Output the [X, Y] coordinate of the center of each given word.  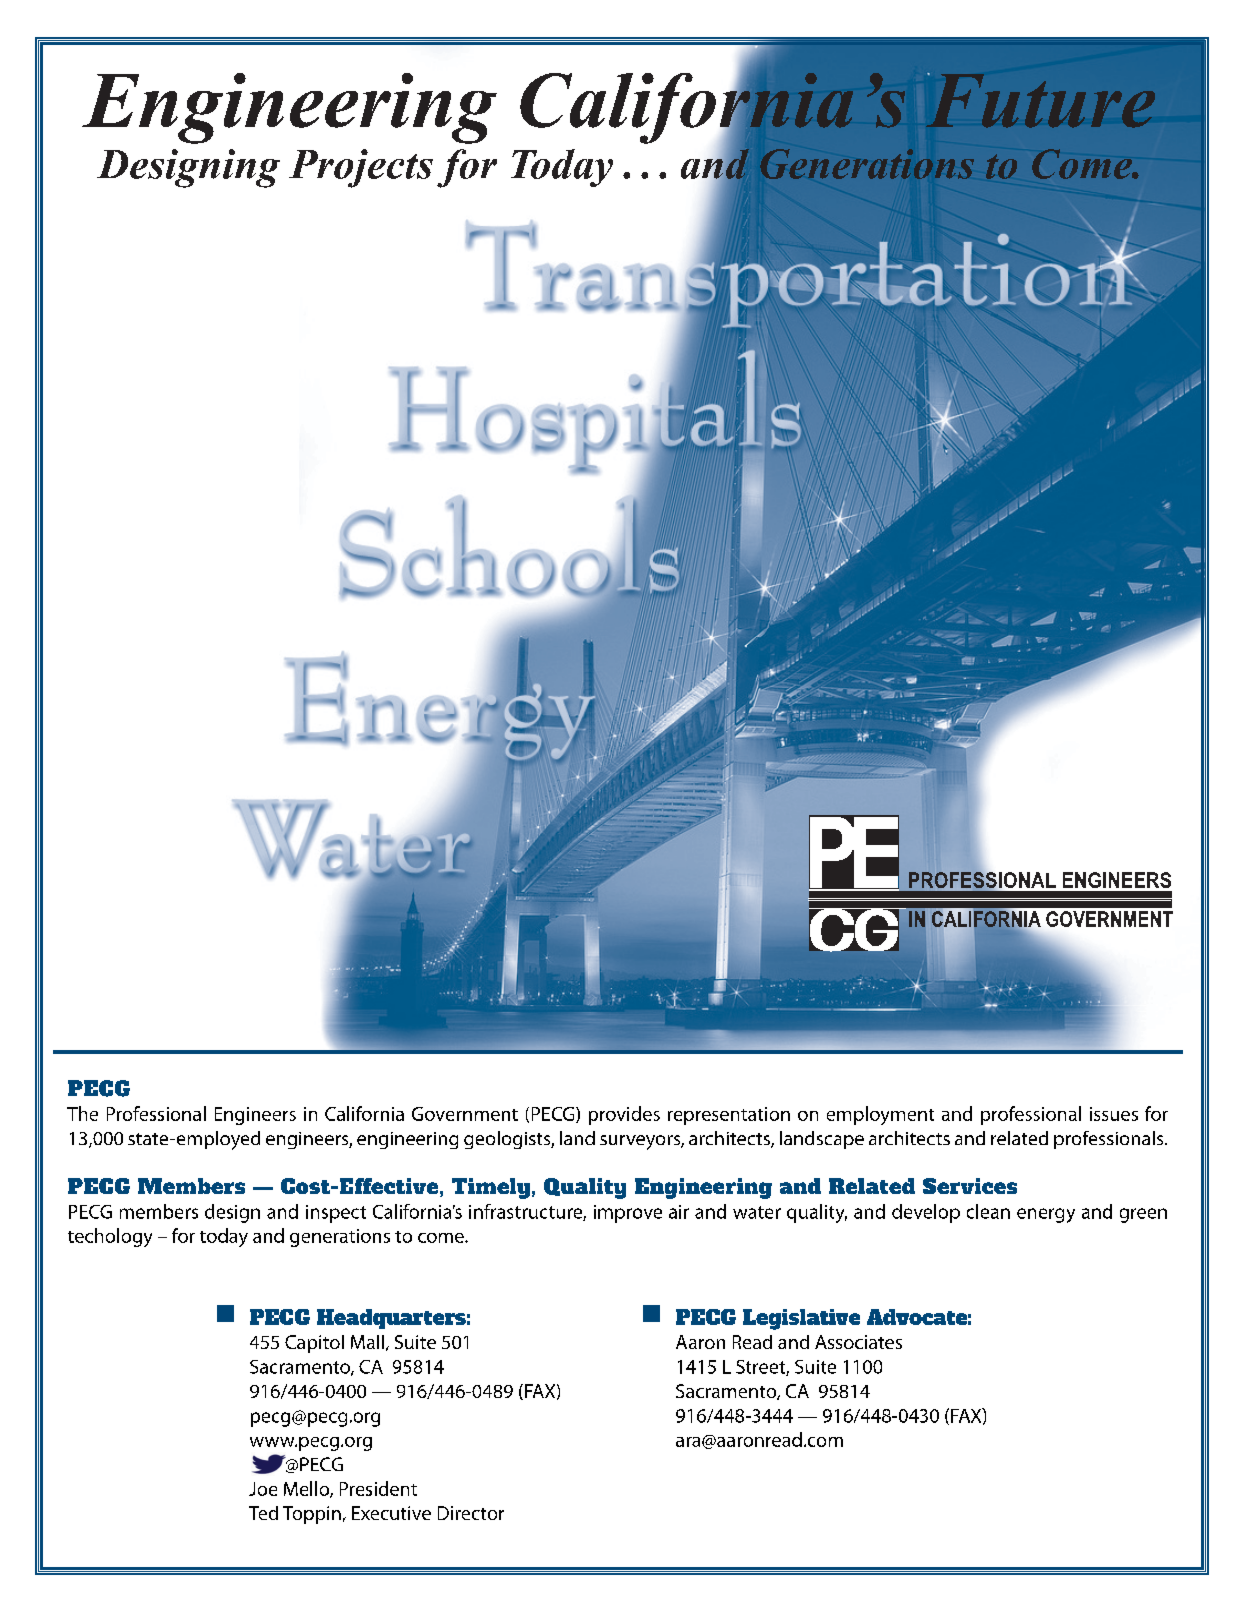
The [82, 1113]
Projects [361, 168]
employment [880, 1115]
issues [1114, 1114]
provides [624, 1115]
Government [465, 1114]
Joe [263, 1489]
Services [970, 1186]
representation [729, 1116]
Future [1040, 100]
